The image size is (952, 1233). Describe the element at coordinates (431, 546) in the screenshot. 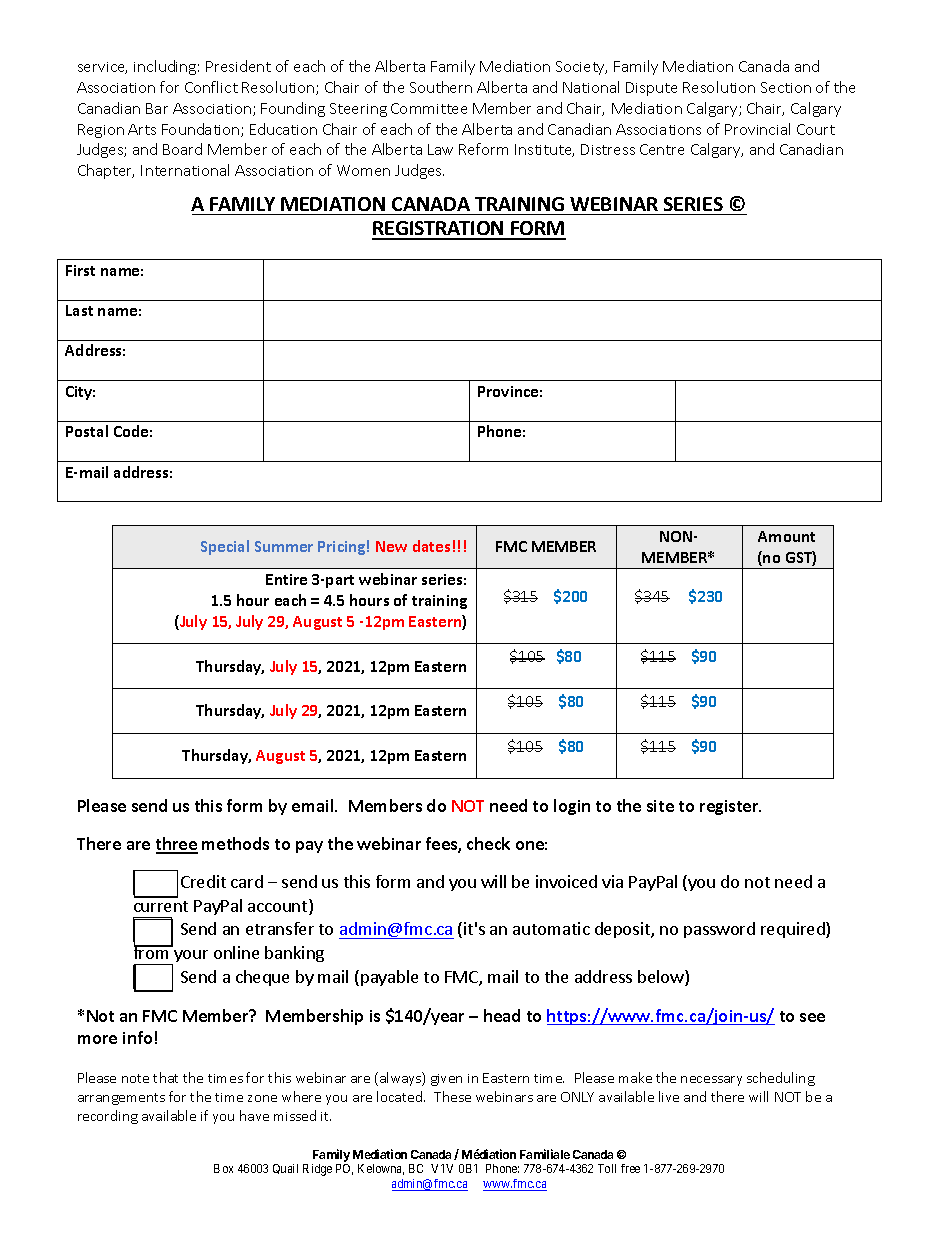

I see `dates` at that location.
